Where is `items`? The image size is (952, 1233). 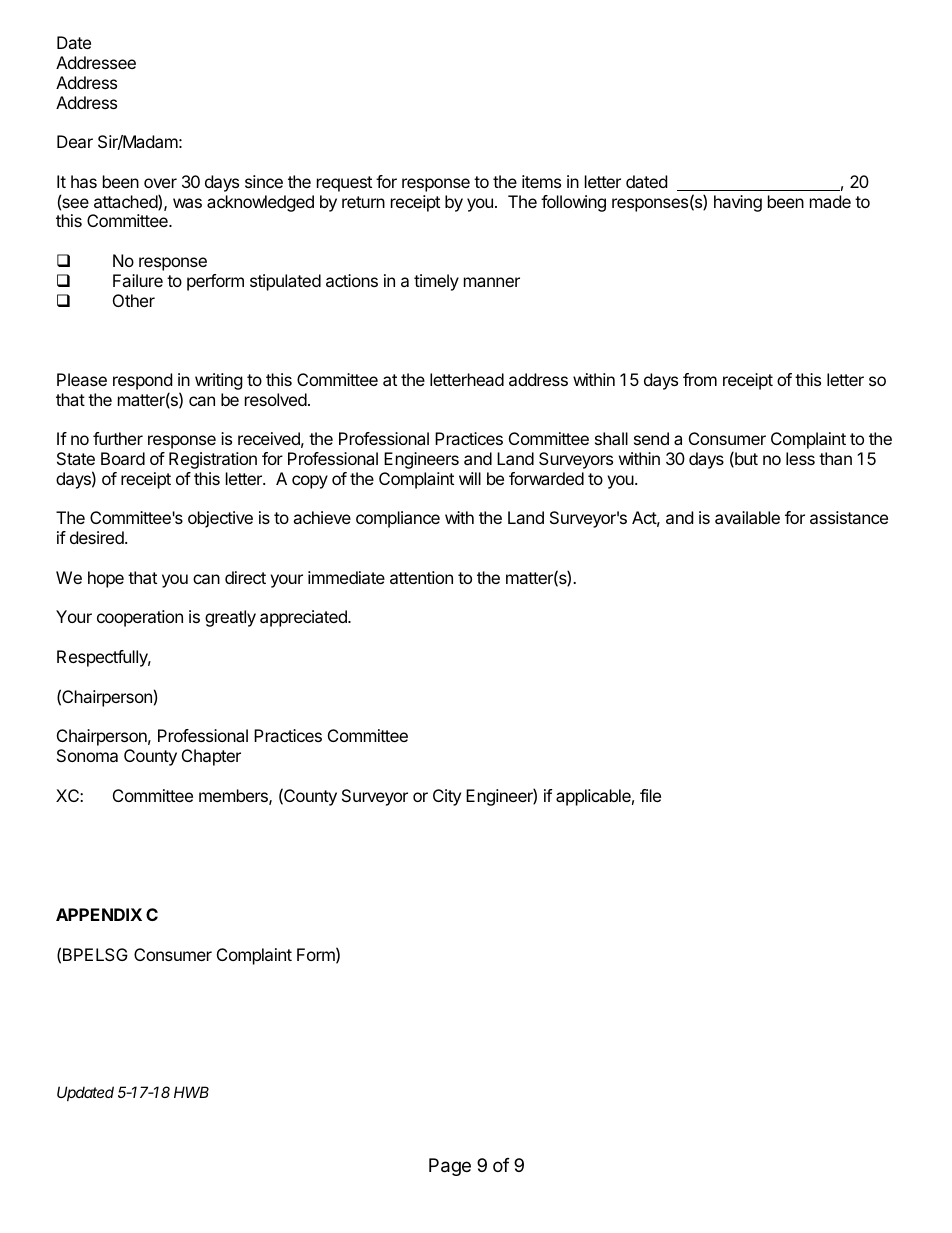
items is located at coordinates (541, 181).
